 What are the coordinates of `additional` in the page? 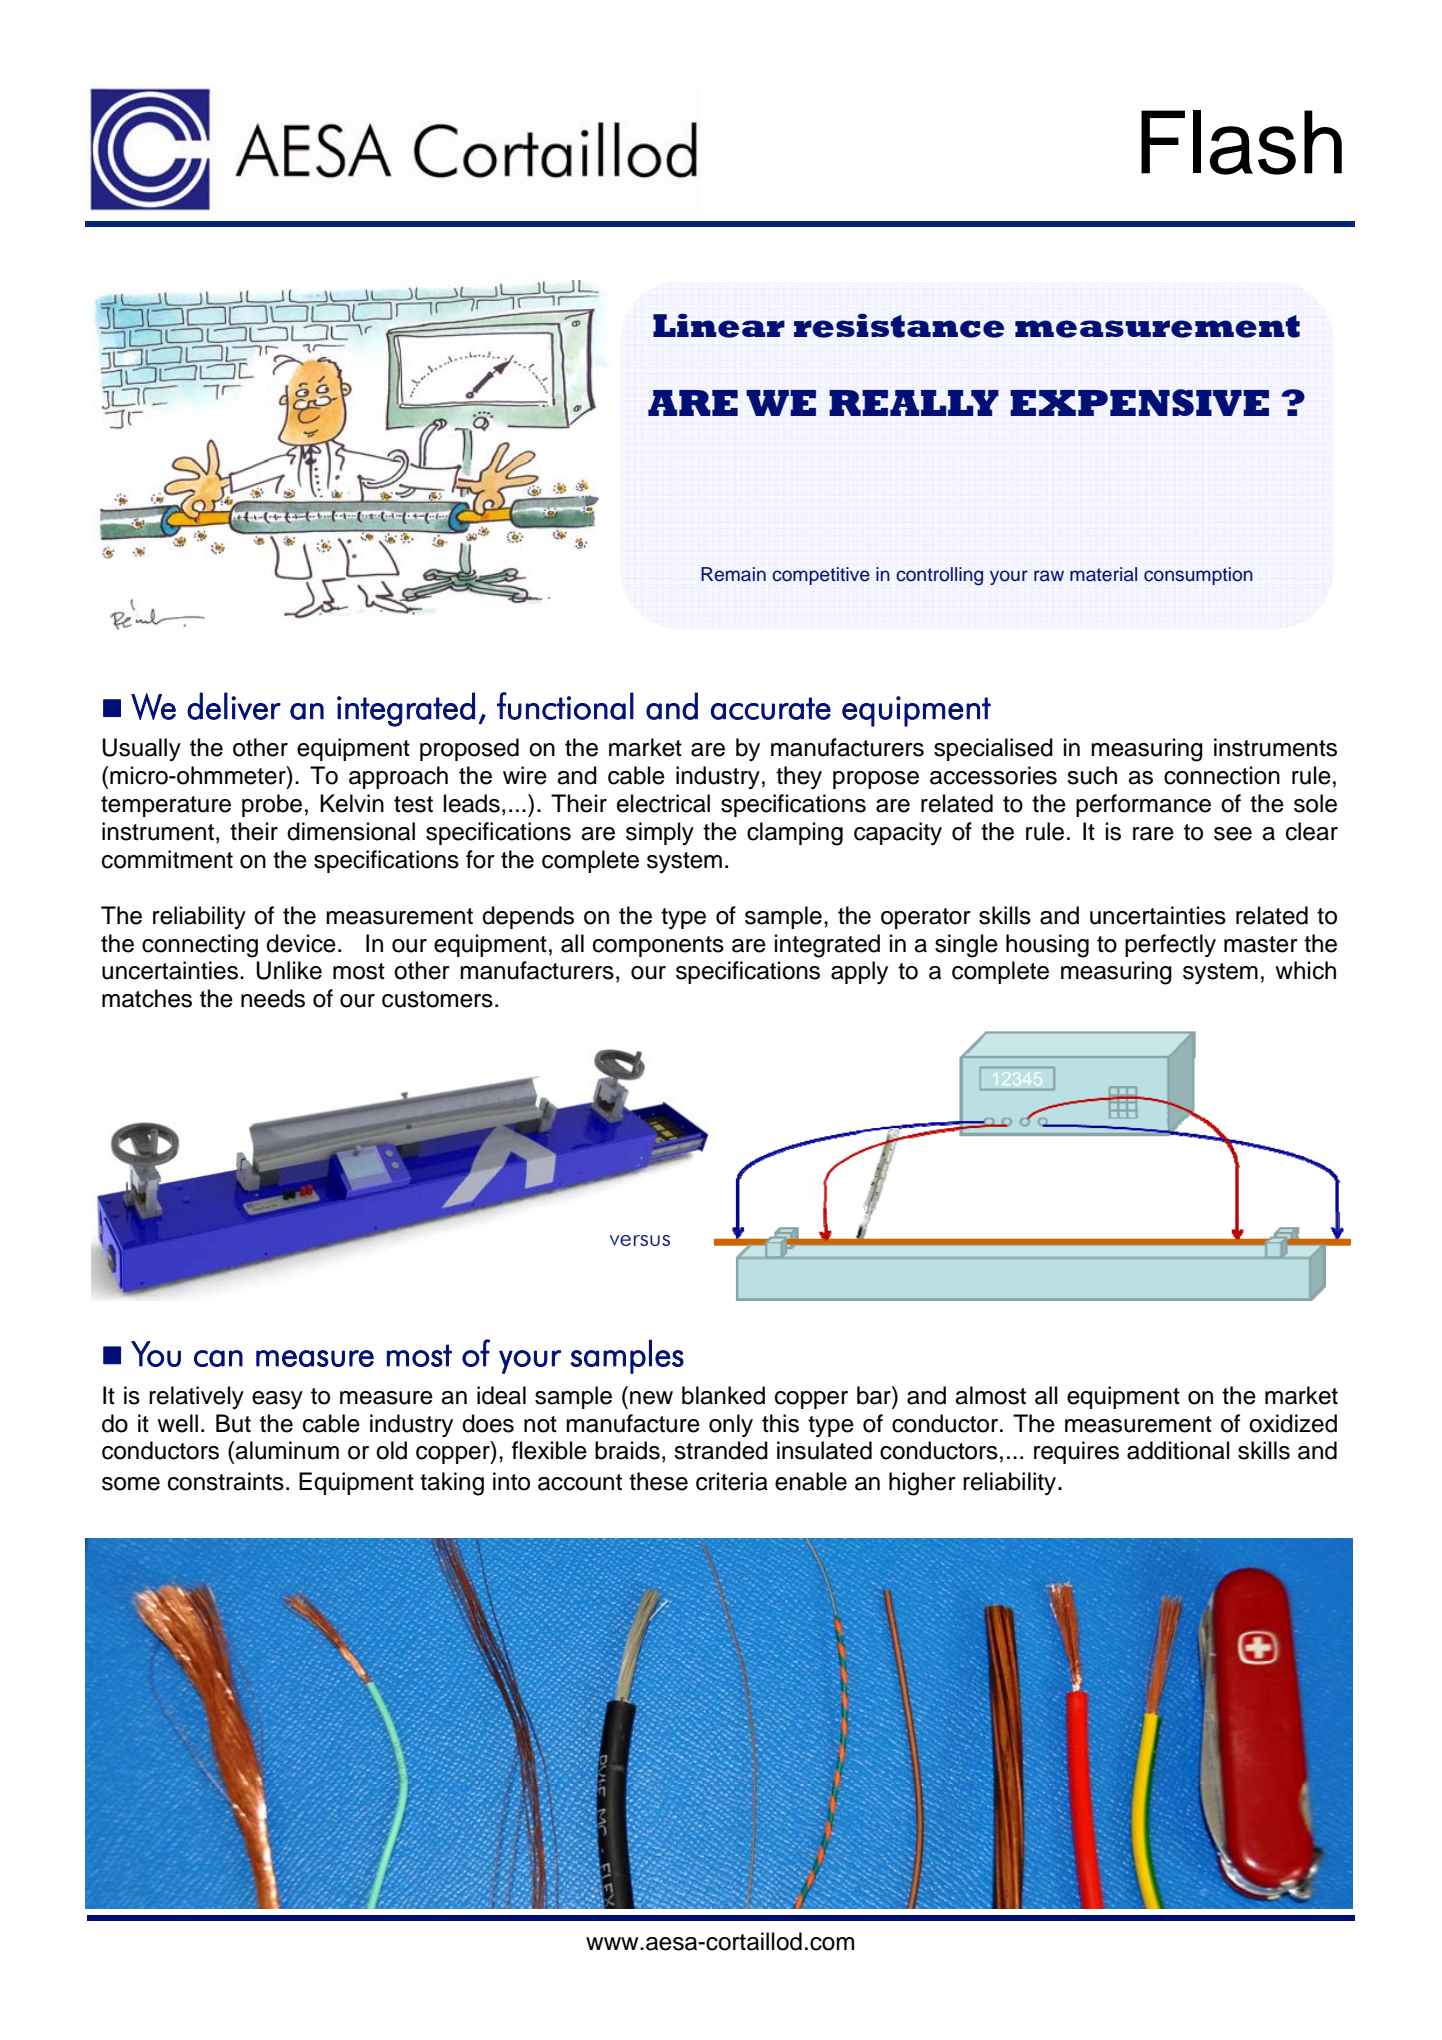 It's located at (1178, 1450).
